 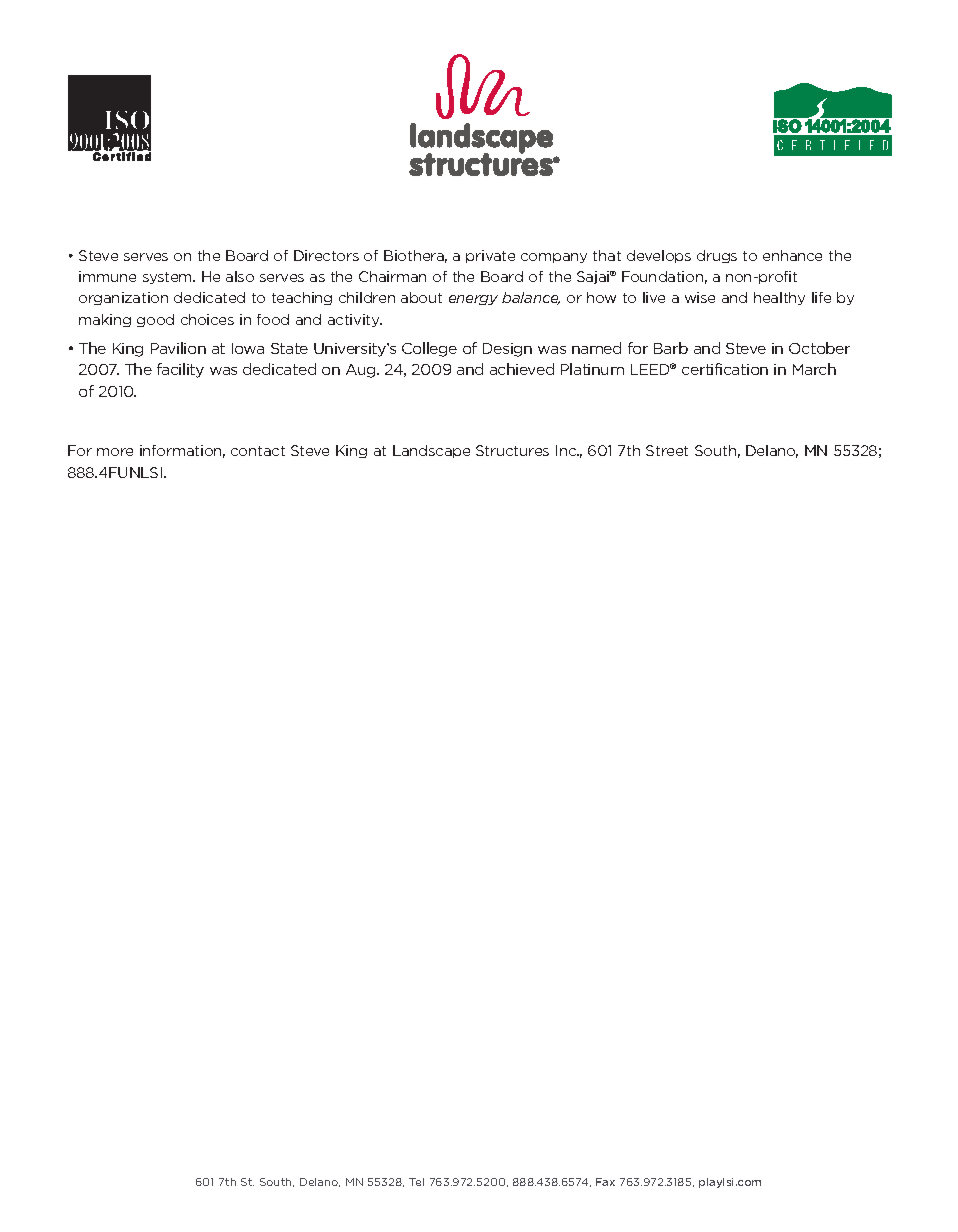 I want to click on Tel, so click(x=416, y=1182).
